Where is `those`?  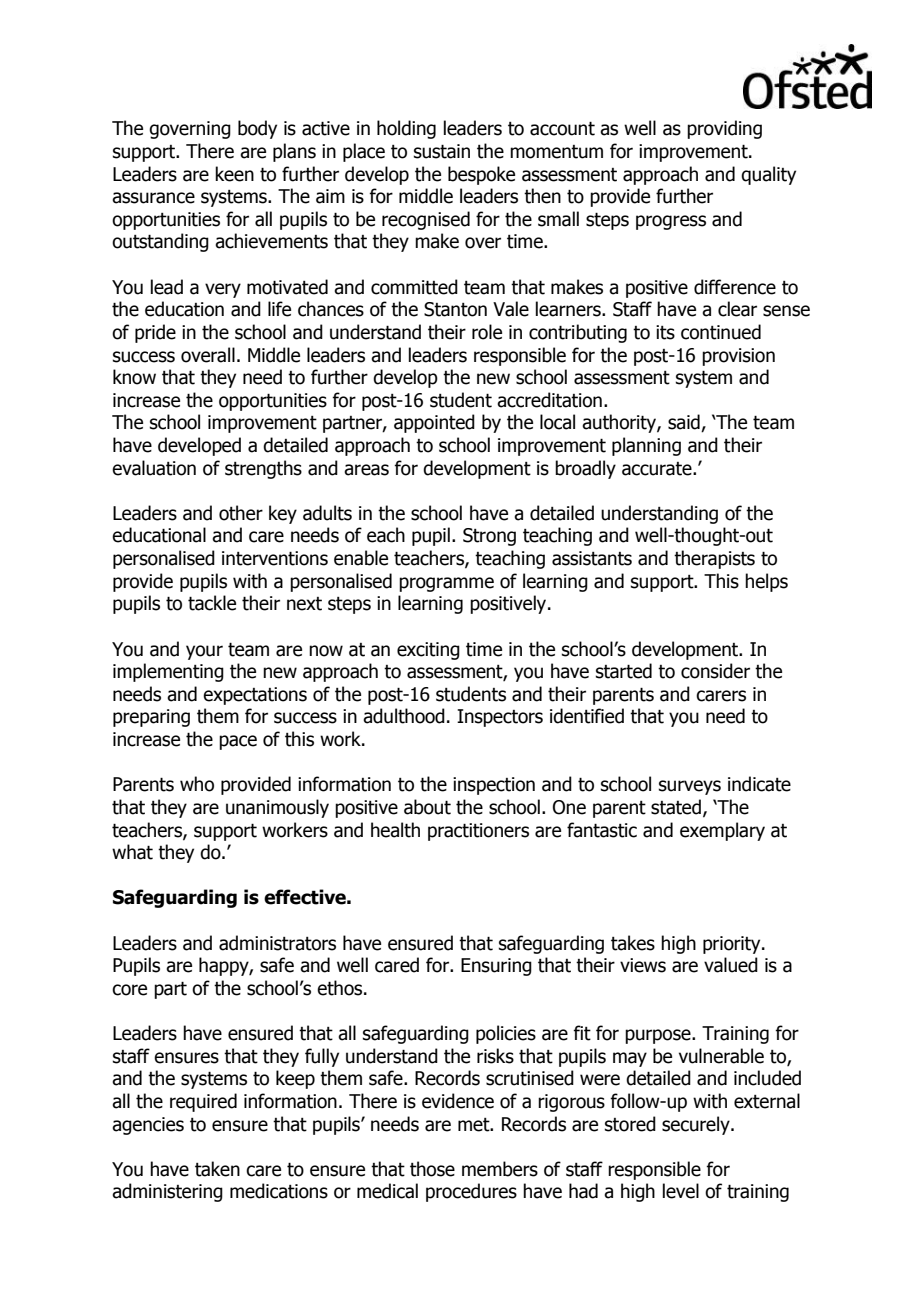
those is located at coordinates (432, 1169).
